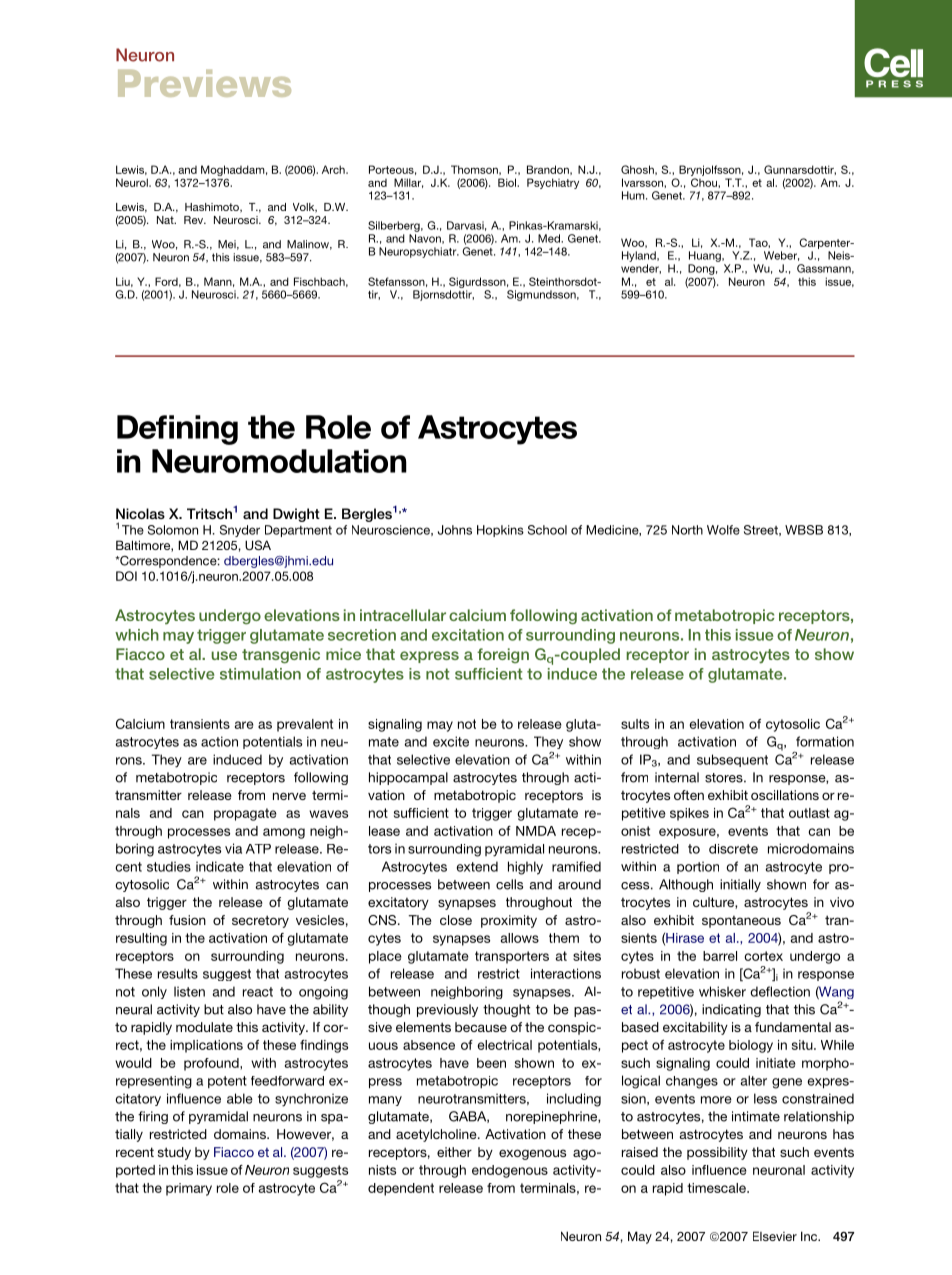 The image size is (952, 1275). What do you see at coordinates (189, 1189) in the screenshot?
I see `primary` at bounding box center [189, 1189].
